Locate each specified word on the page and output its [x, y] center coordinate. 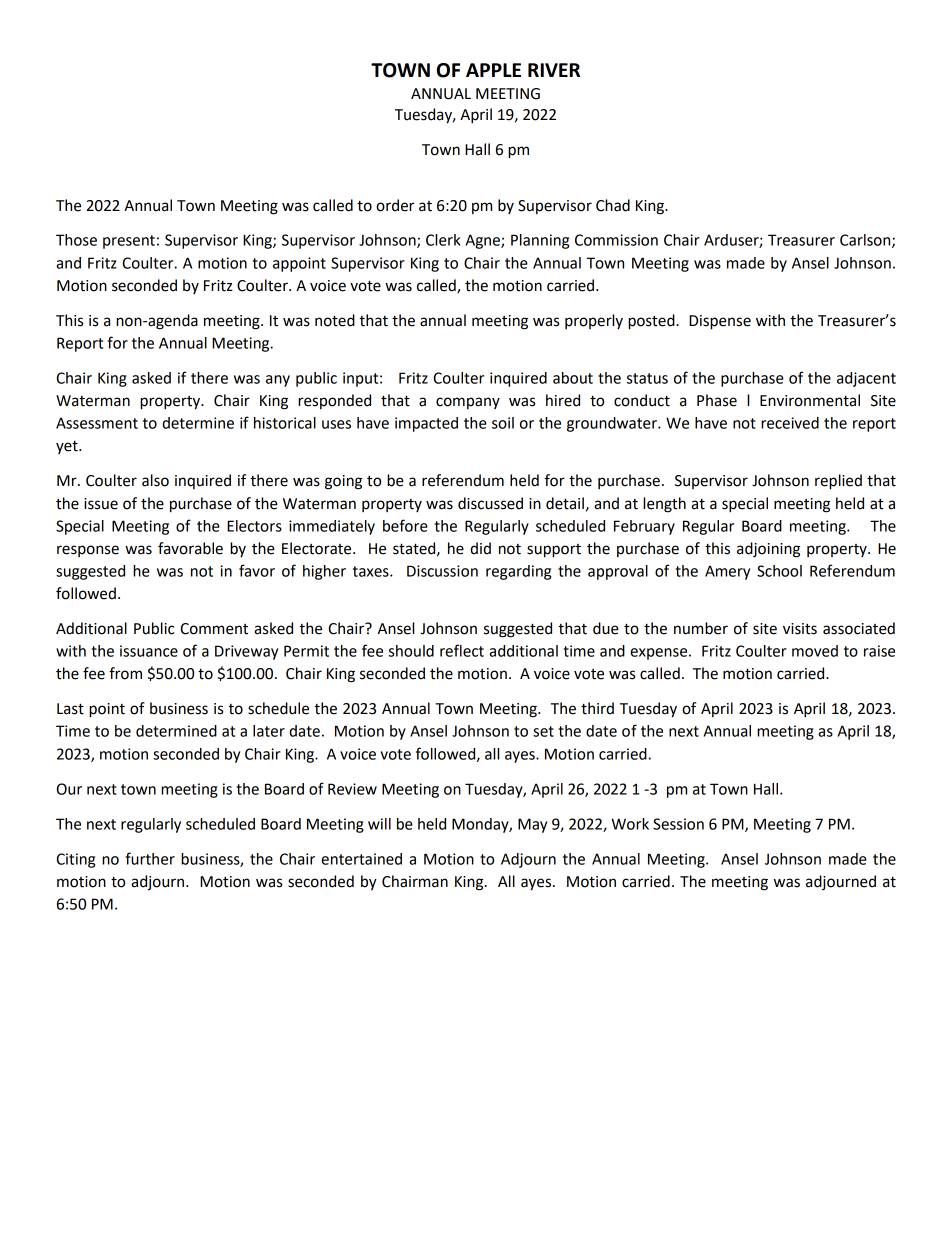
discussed [490, 503]
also [155, 480]
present [129, 242]
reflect [462, 650]
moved [815, 651]
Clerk [443, 240]
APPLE [493, 70]
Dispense [720, 322]
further [150, 858]
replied [838, 482]
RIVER [554, 70]
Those [76, 240]
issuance [149, 651]
